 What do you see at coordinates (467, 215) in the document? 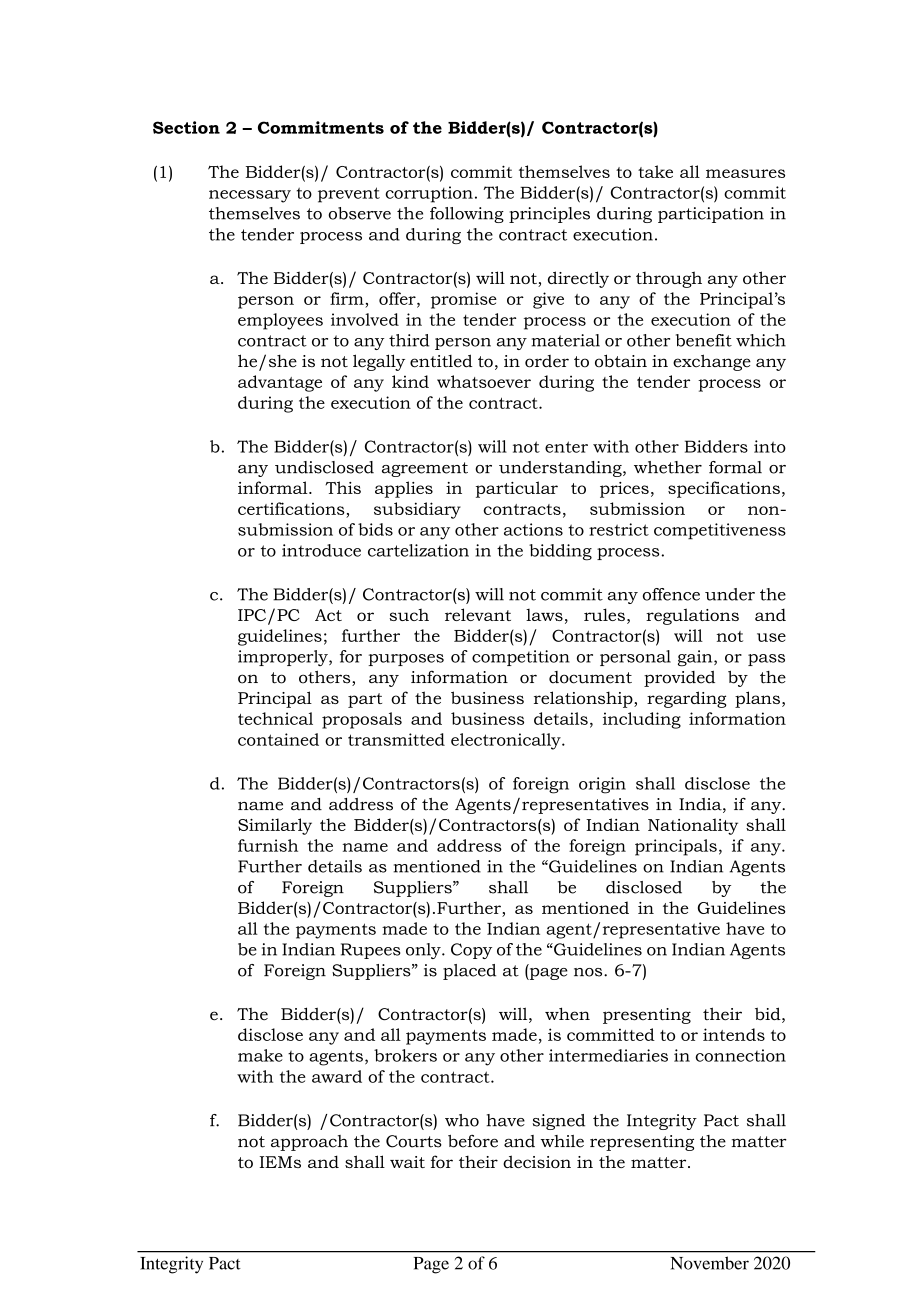
I see `following` at bounding box center [467, 215].
